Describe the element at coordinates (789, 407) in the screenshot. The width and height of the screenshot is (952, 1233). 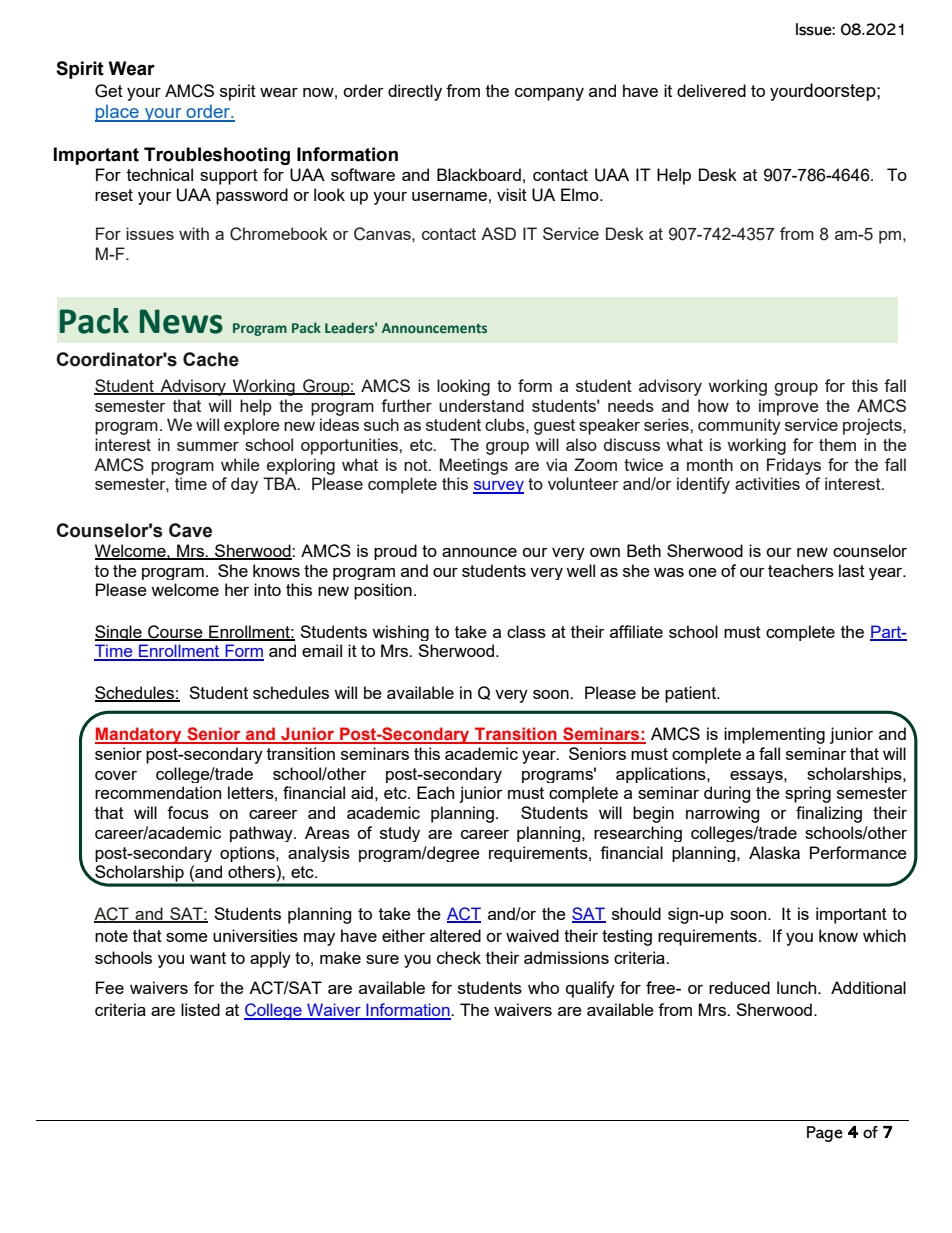
I see `improve` at that location.
